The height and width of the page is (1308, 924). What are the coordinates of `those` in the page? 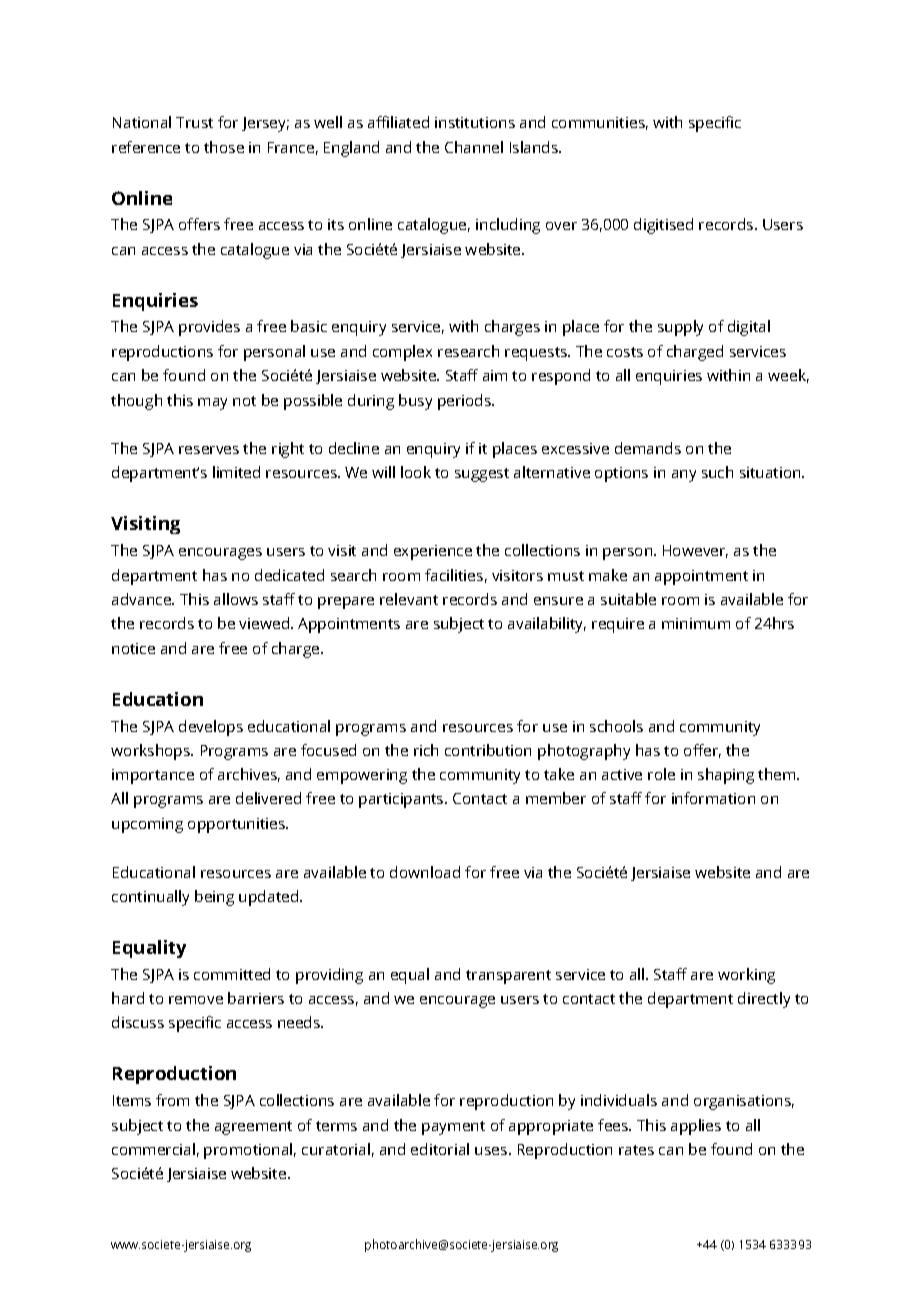 It's located at (224, 147).
